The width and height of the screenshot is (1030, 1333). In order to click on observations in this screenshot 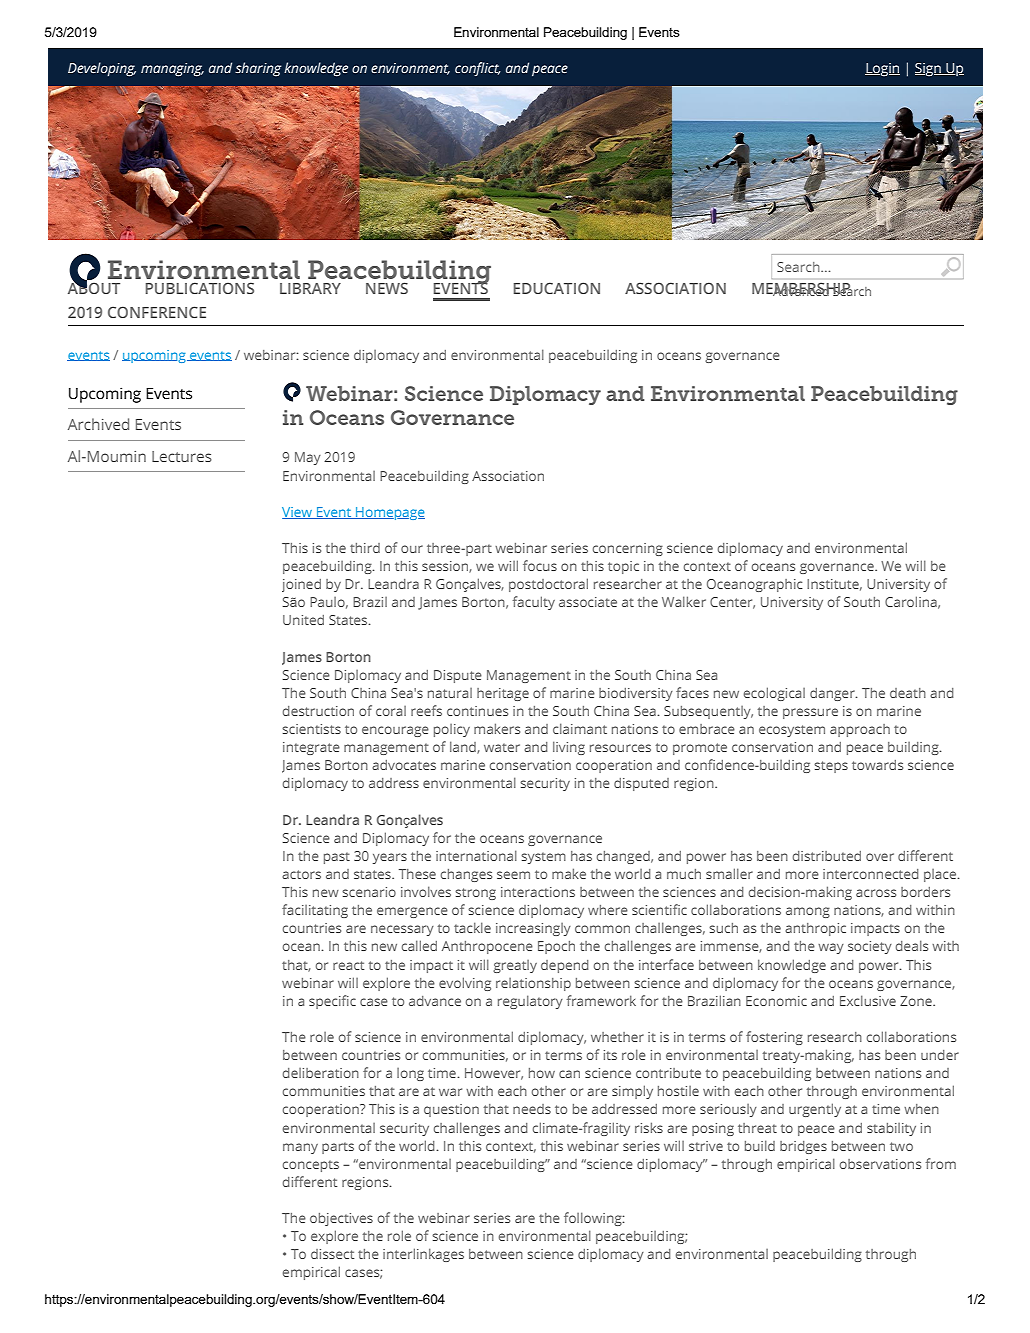, I will do `click(880, 1164)`.
